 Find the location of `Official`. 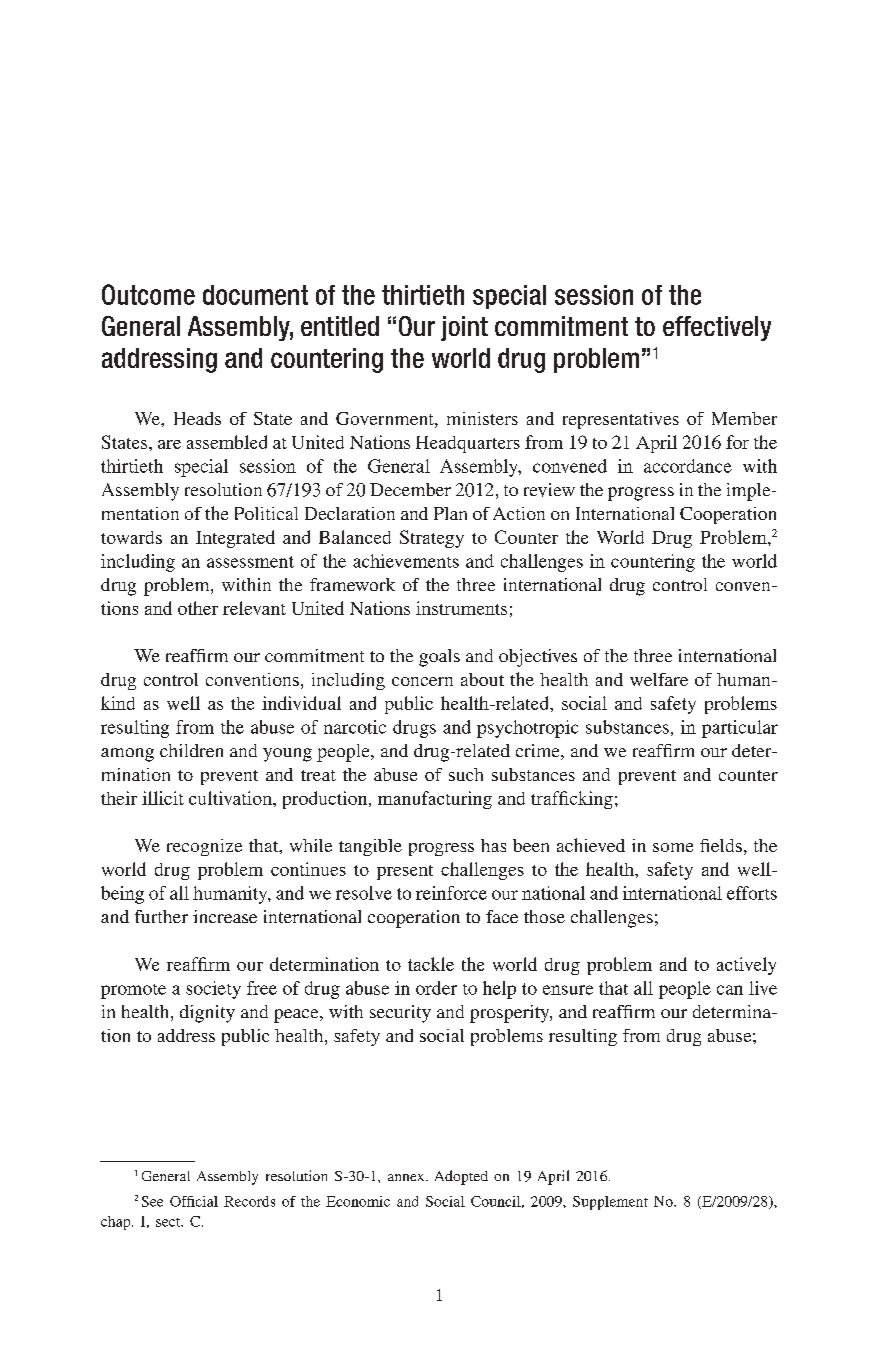

Official is located at coordinates (194, 1201).
